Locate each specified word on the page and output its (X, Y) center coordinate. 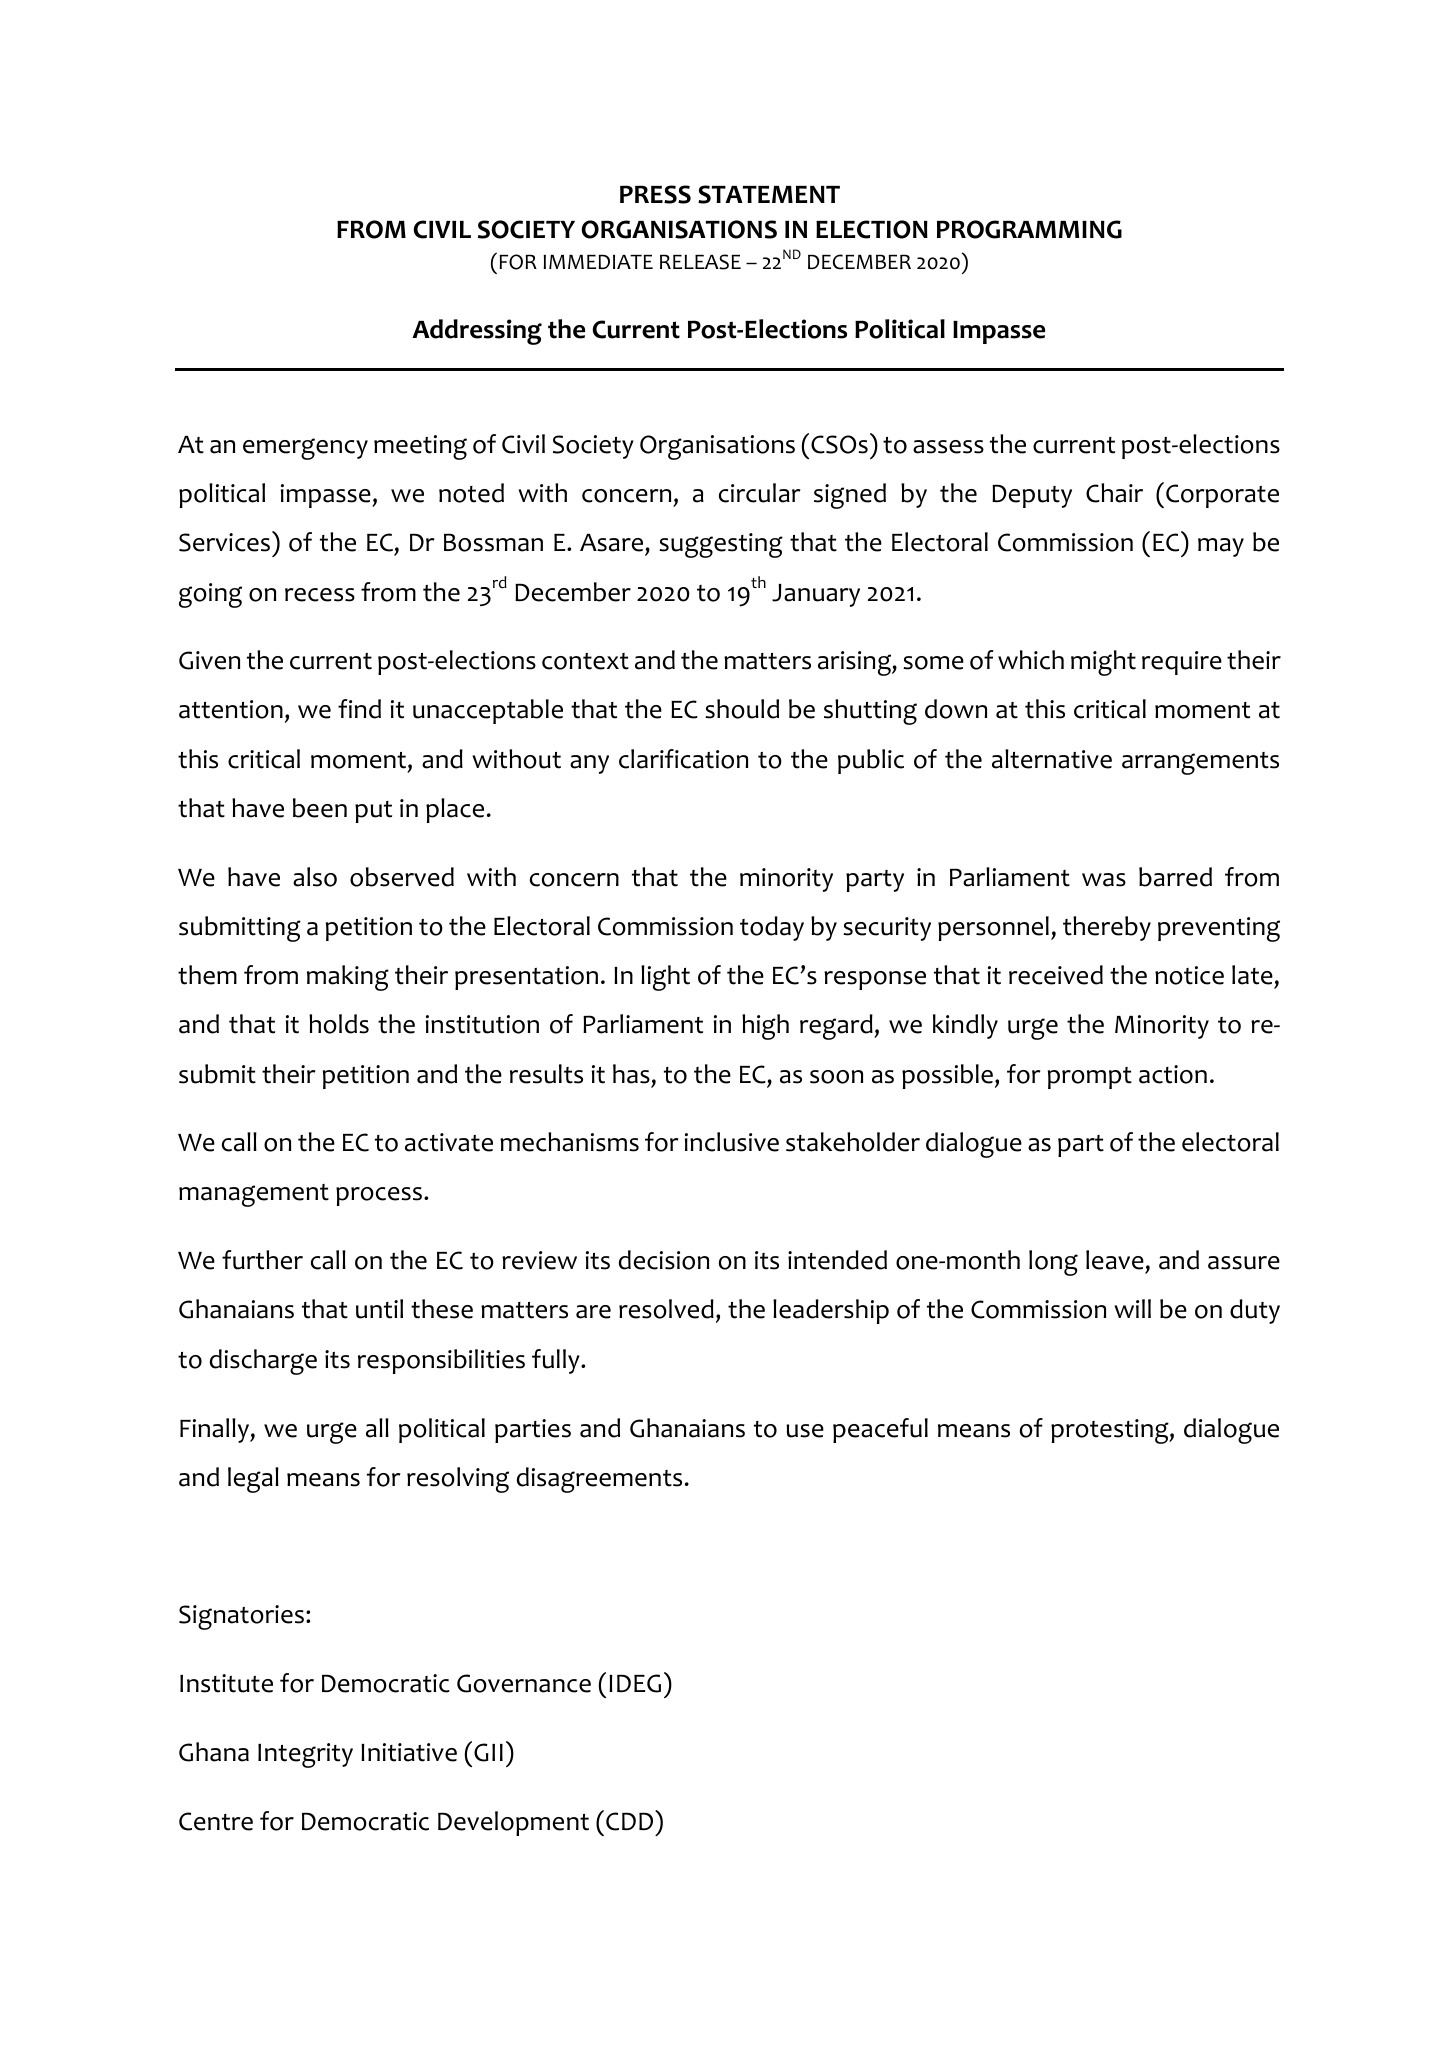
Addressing (477, 332)
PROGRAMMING (1029, 229)
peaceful (880, 1430)
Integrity (305, 1755)
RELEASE (700, 262)
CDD (631, 1820)
